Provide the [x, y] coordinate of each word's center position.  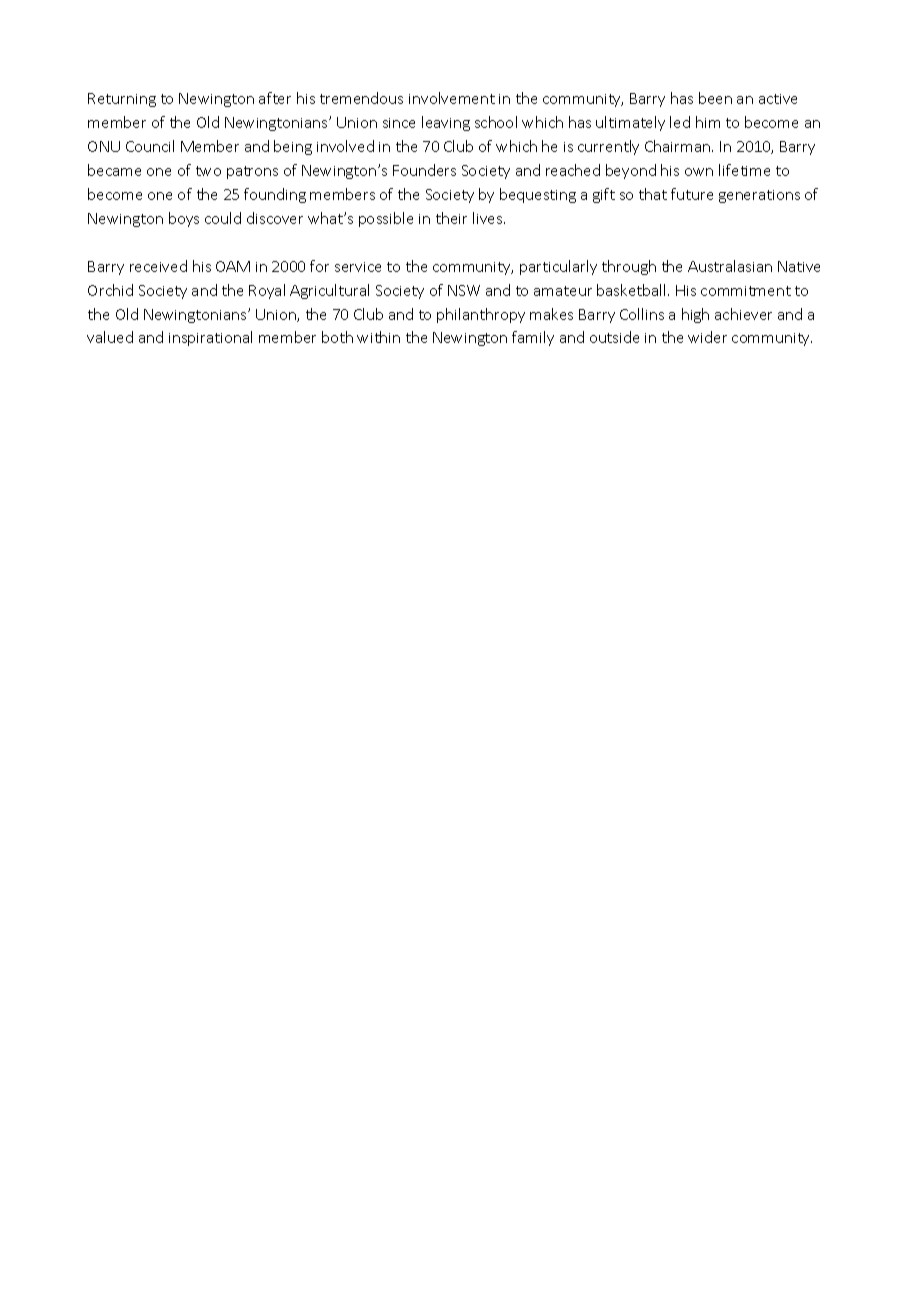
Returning [122, 100]
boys [184, 219]
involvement [452, 98]
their [451, 218]
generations [759, 196]
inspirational [210, 338]
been [715, 98]
